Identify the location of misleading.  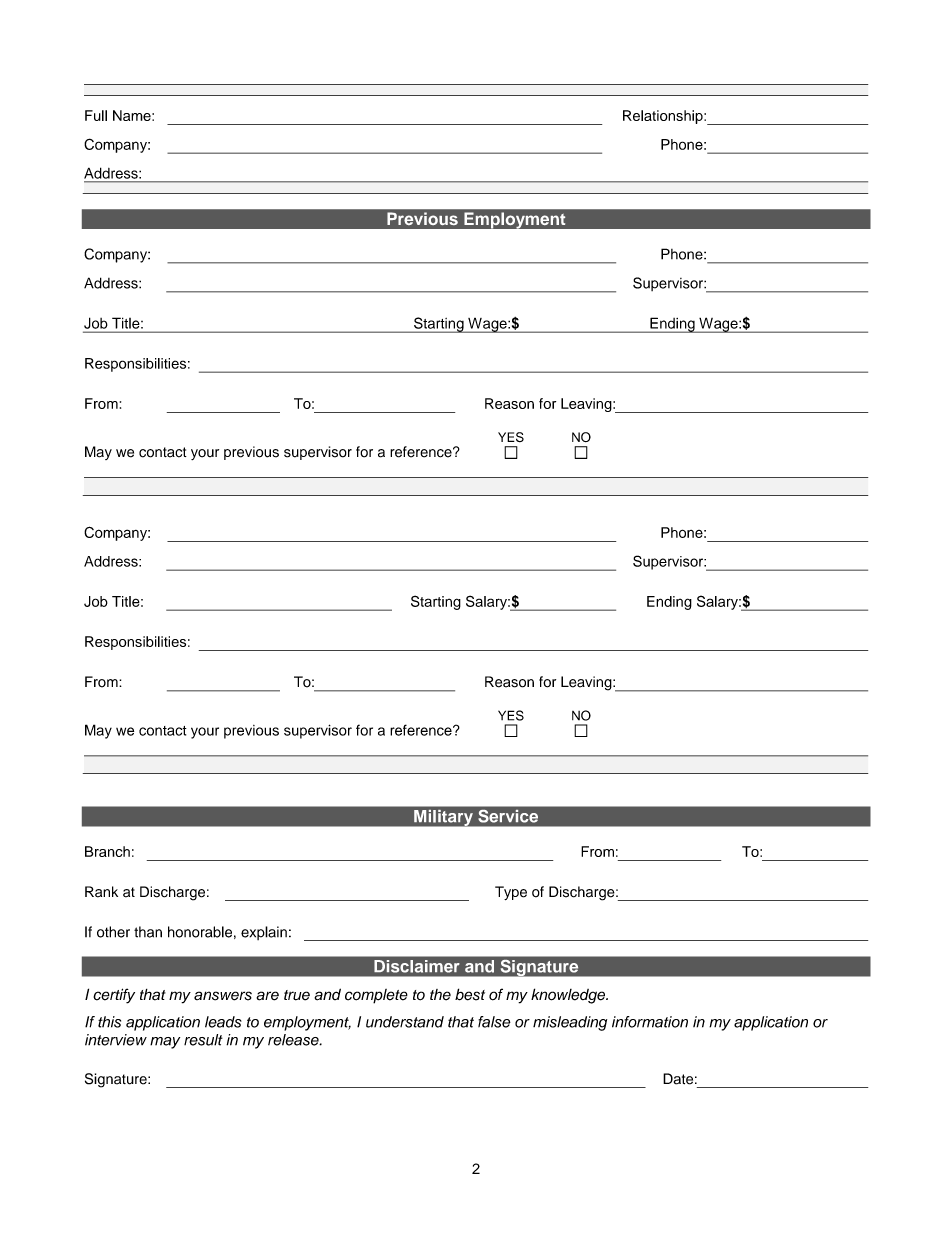
(570, 1023).
